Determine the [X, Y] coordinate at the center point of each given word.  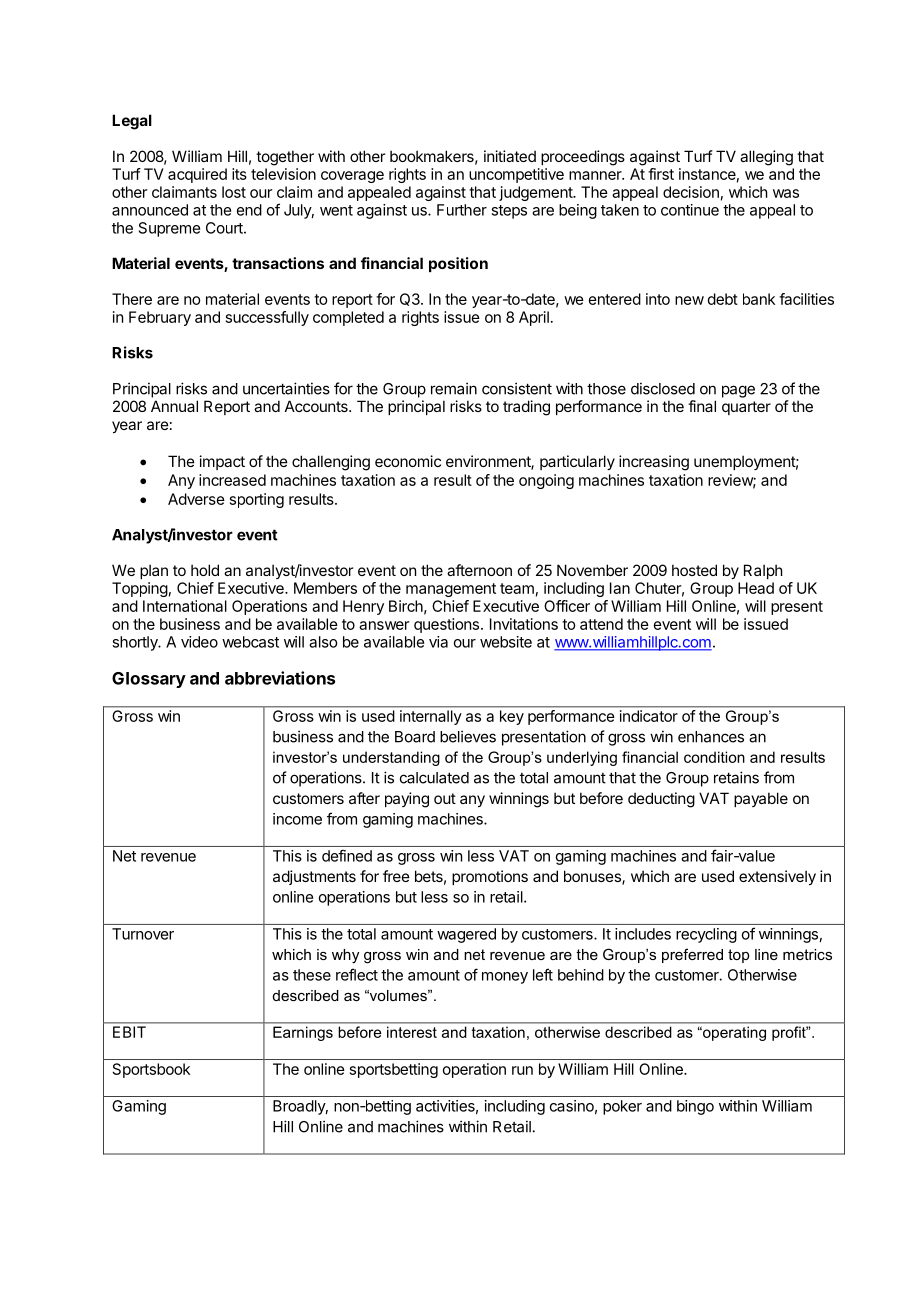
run [522, 1070]
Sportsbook [151, 1070]
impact [222, 462]
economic [408, 461]
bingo [695, 1107]
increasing [654, 463]
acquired [197, 175]
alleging [766, 158]
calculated [434, 778]
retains [736, 777]
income [297, 819]
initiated [510, 156]
